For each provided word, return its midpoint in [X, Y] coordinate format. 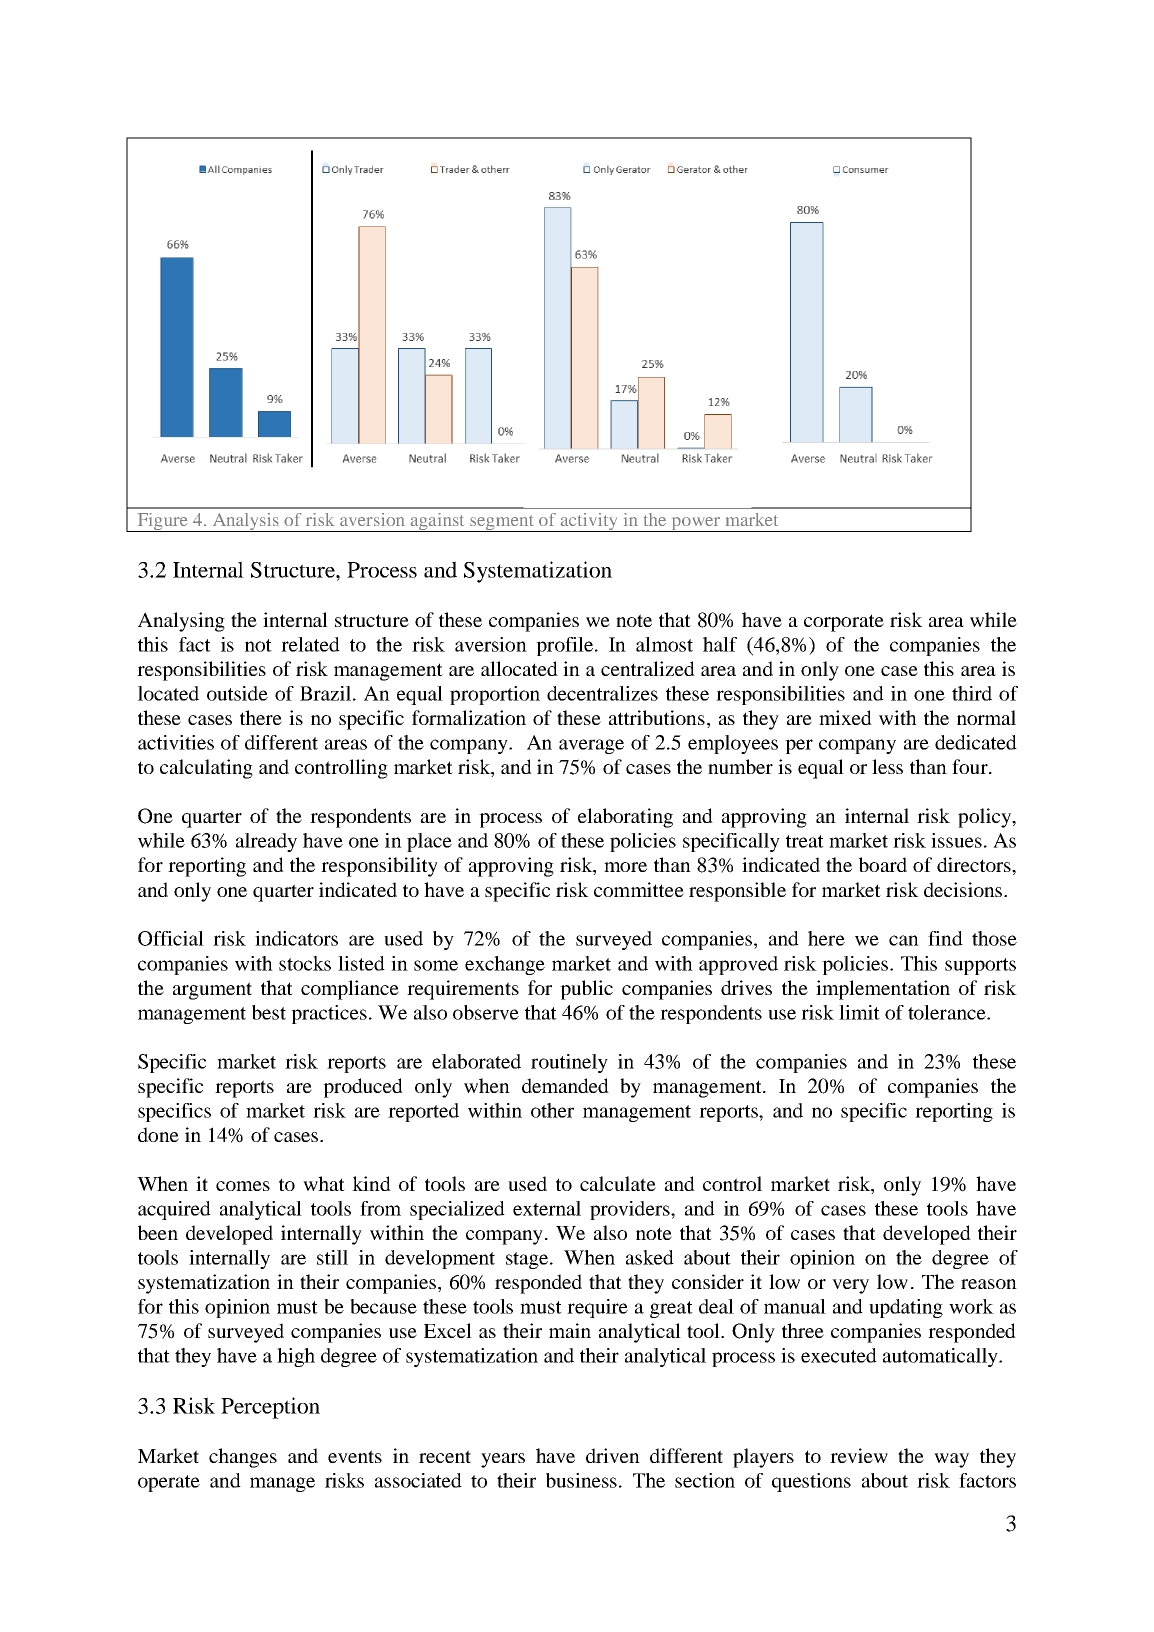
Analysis [246, 522]
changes [243, 1458]
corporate [844, 623]
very [850, 1286]
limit [859, 1012]
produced [363, 1088]
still [332, 1257]
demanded [565, 1085]
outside [237, 693]
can [904, 940]
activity [590, 522]
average [591, 746]
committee [639, 889]
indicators [296, 938]
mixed [845, 717]
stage [528, 1260]
